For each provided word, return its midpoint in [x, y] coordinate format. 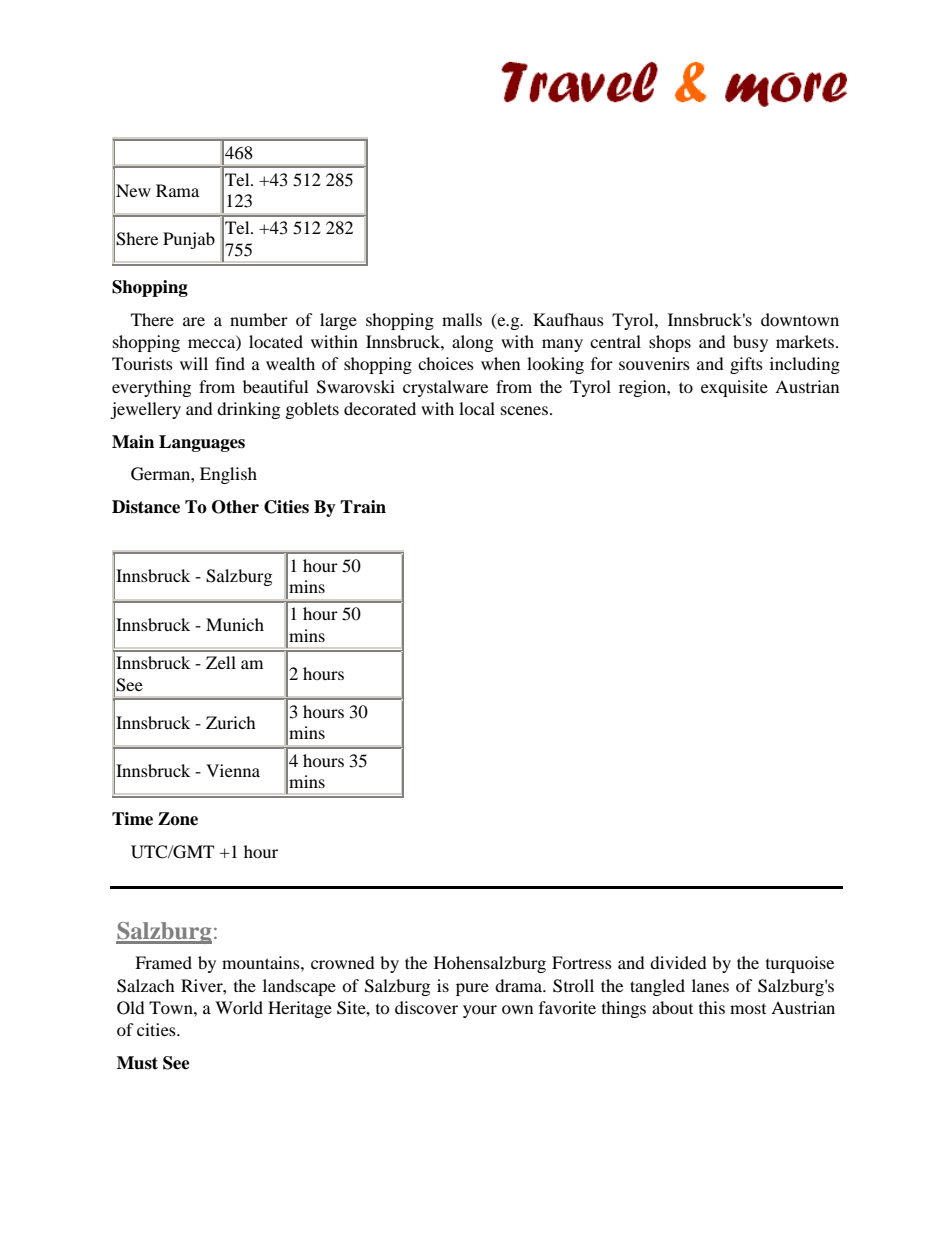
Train [363, 507]
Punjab [189, 240]
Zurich [231, 722]
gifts [746, 365]
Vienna [233, 770]
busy [750, 343]
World [239, 1007]
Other [235, 507]
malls [462, 319]
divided [678, 962]
